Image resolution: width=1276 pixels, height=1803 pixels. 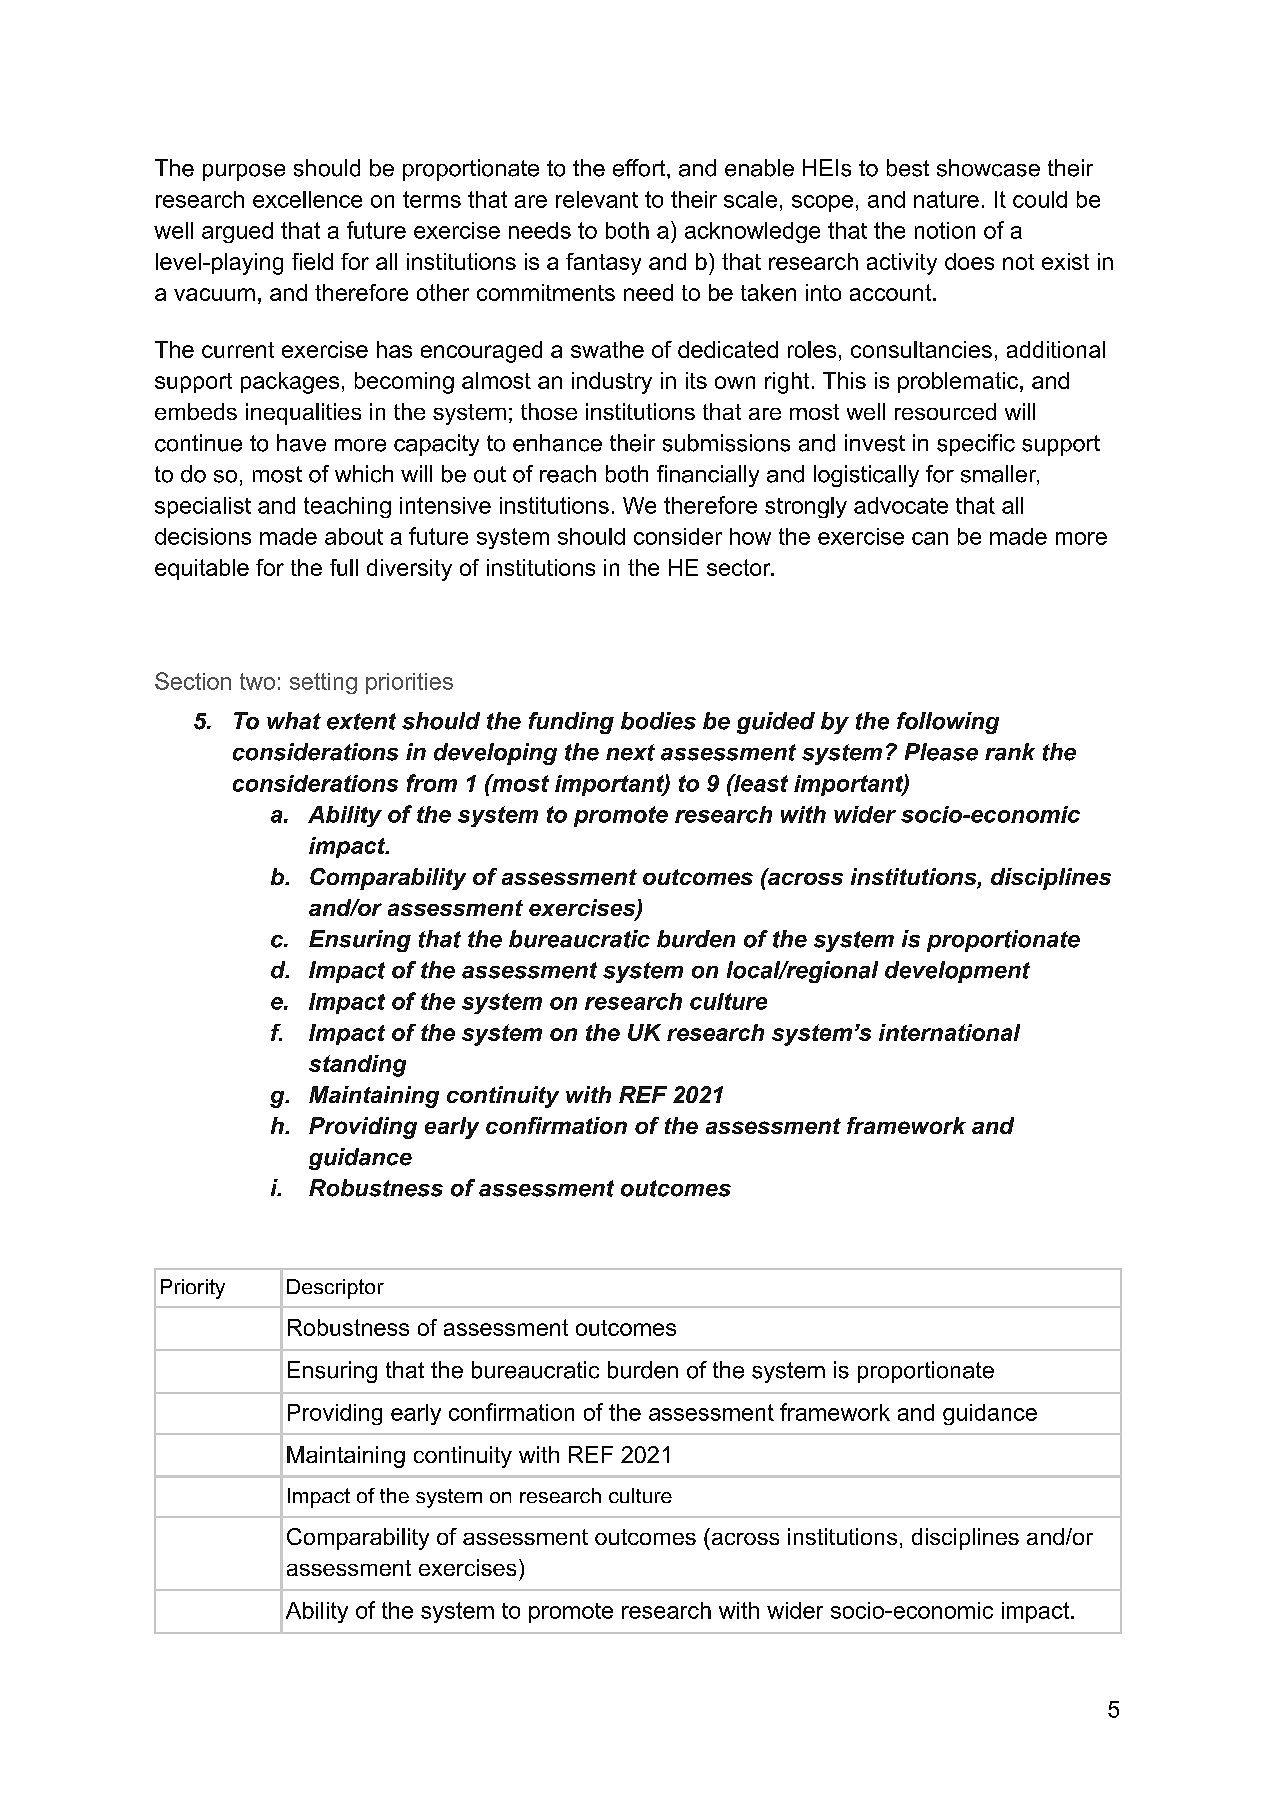 What do you see at coordinates (957, 972) in the screenshot?
I see `development` at bounding box center [957, 972].
